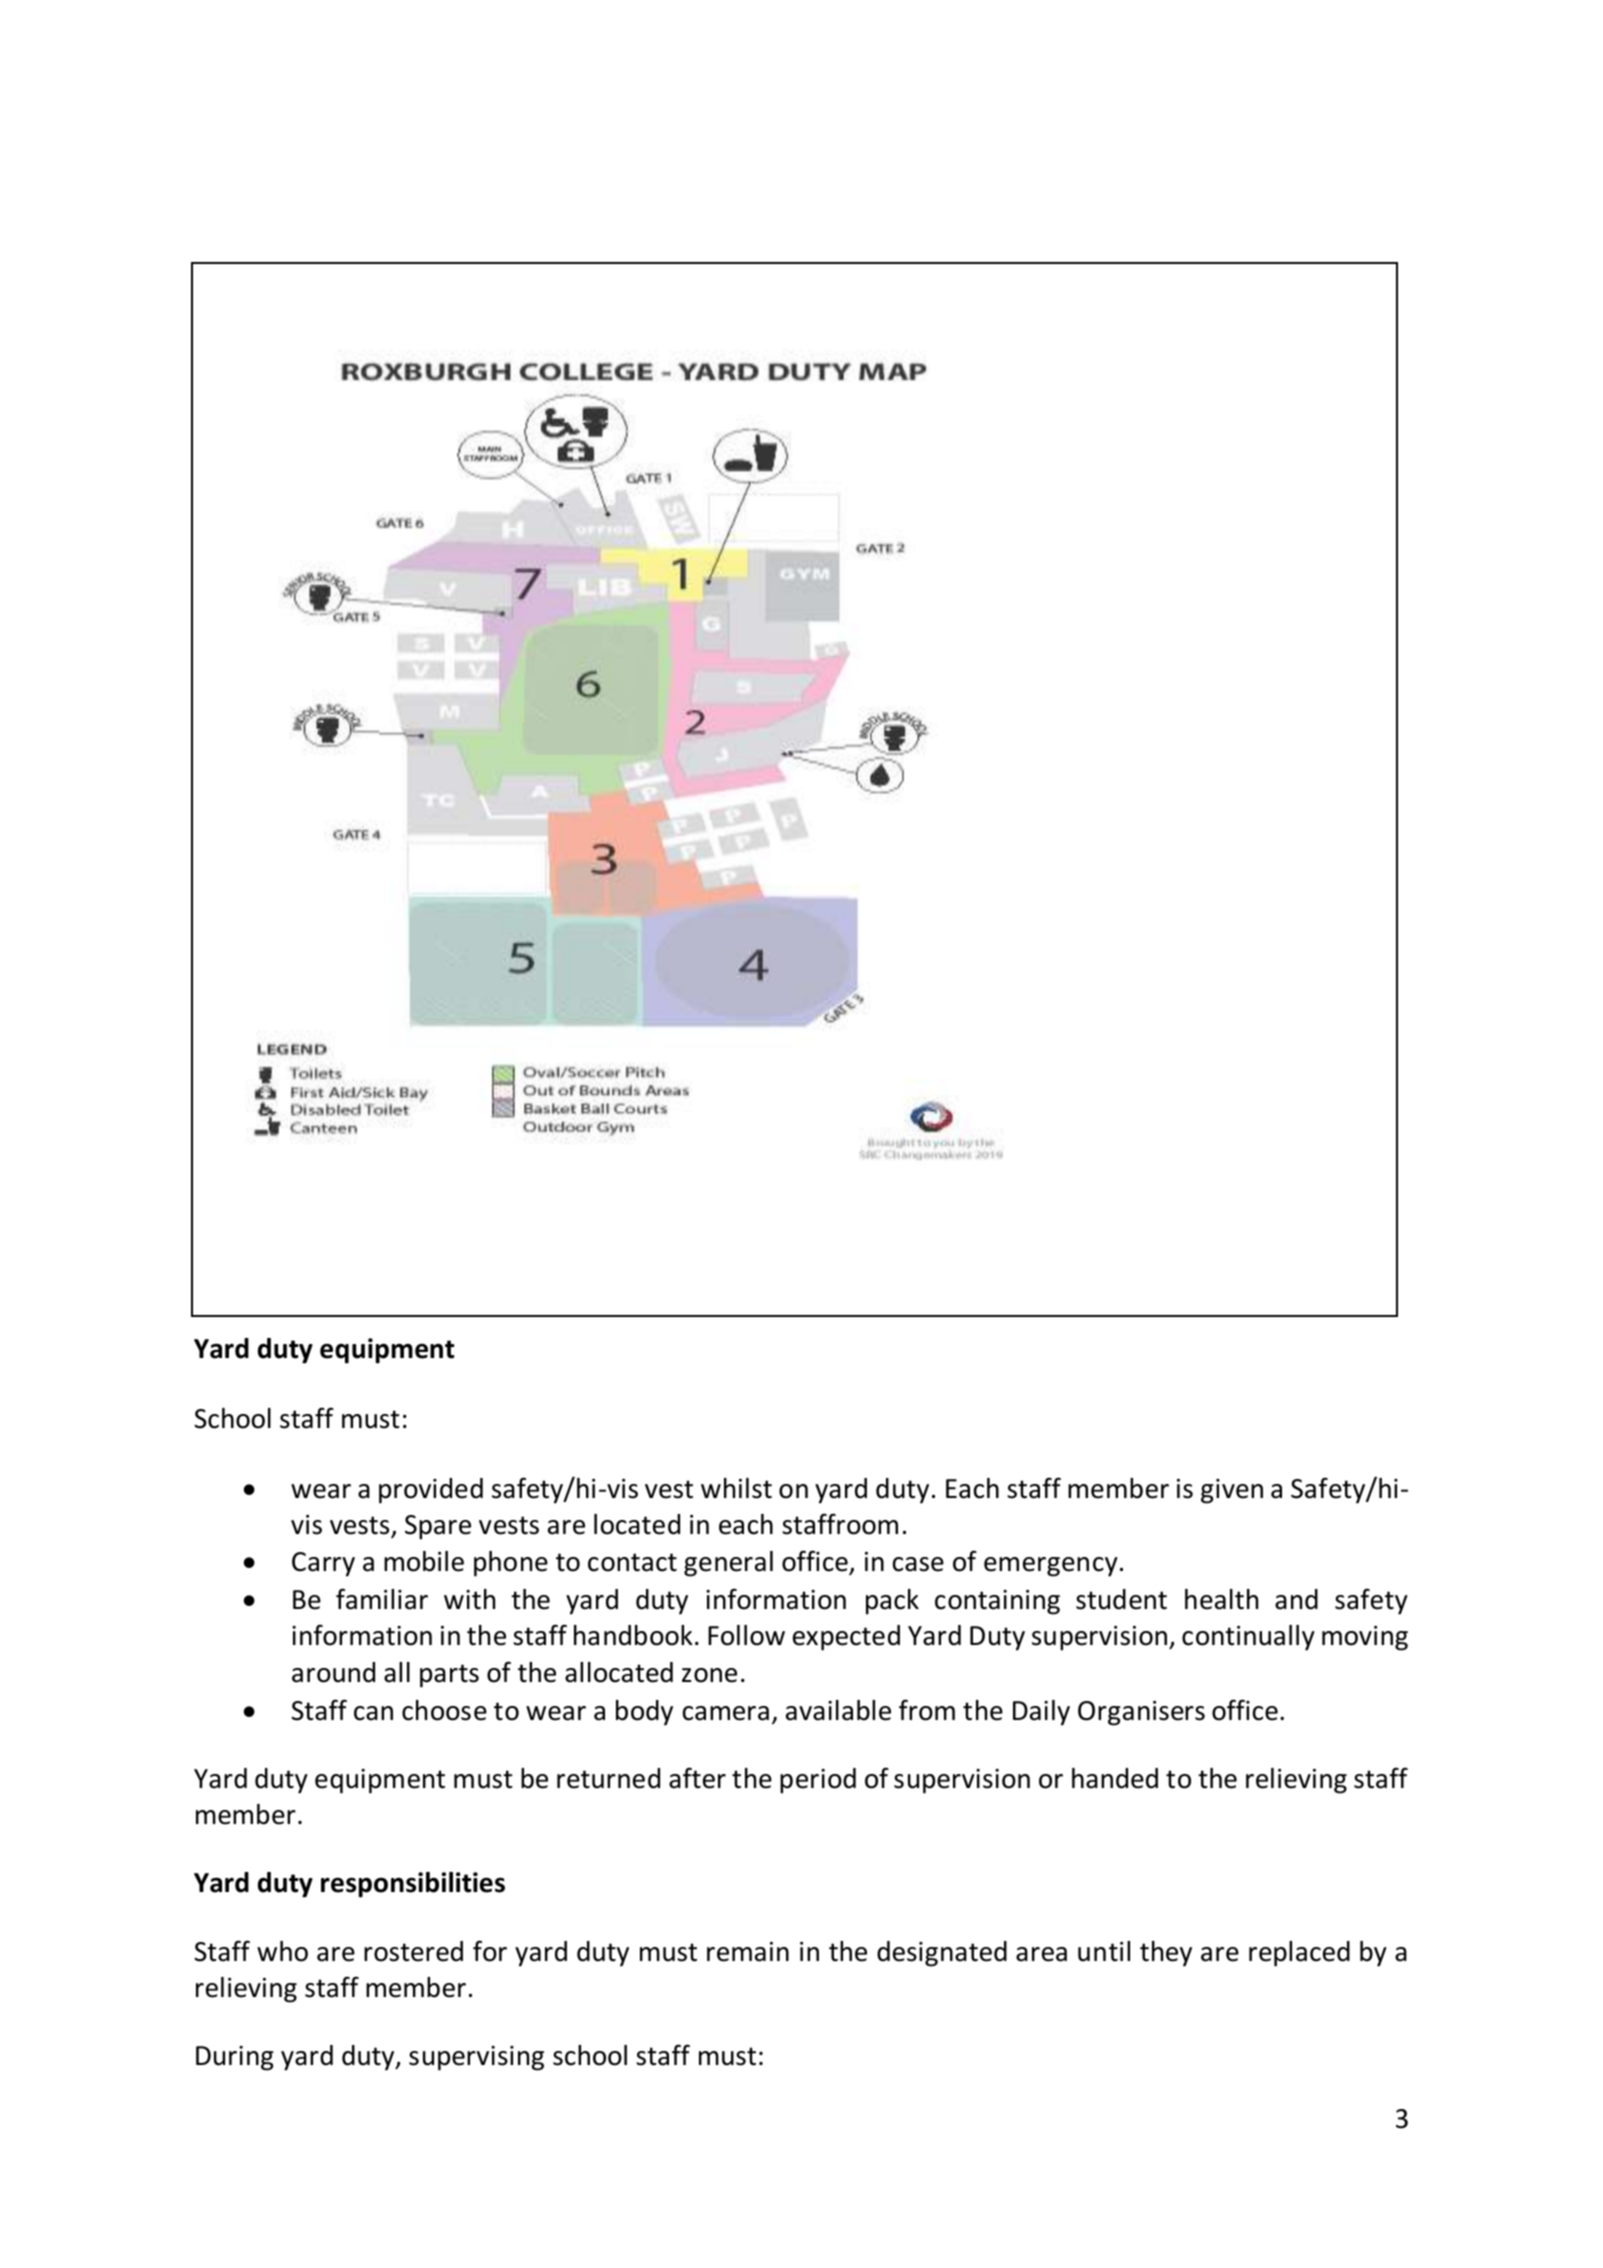 The height and width of the document is (2268, 1603). What do you see at coordinates (736, 1488) in the document?
I see `whilst` at bounding box center [736, 1488].
